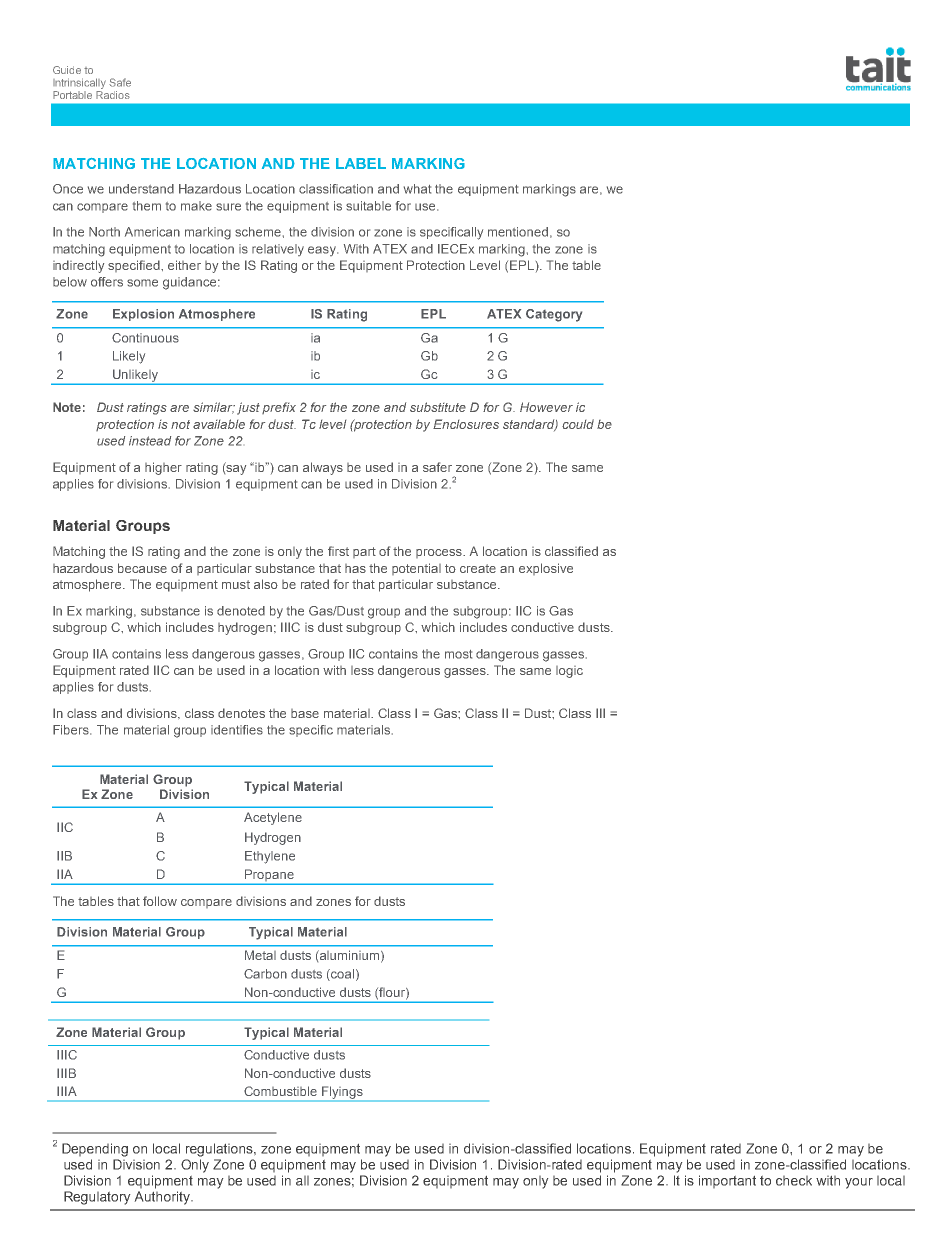  What do you see at coordinates (270, 857) in the page?
I see `Ethylene` at bounding box center [270, 857].
